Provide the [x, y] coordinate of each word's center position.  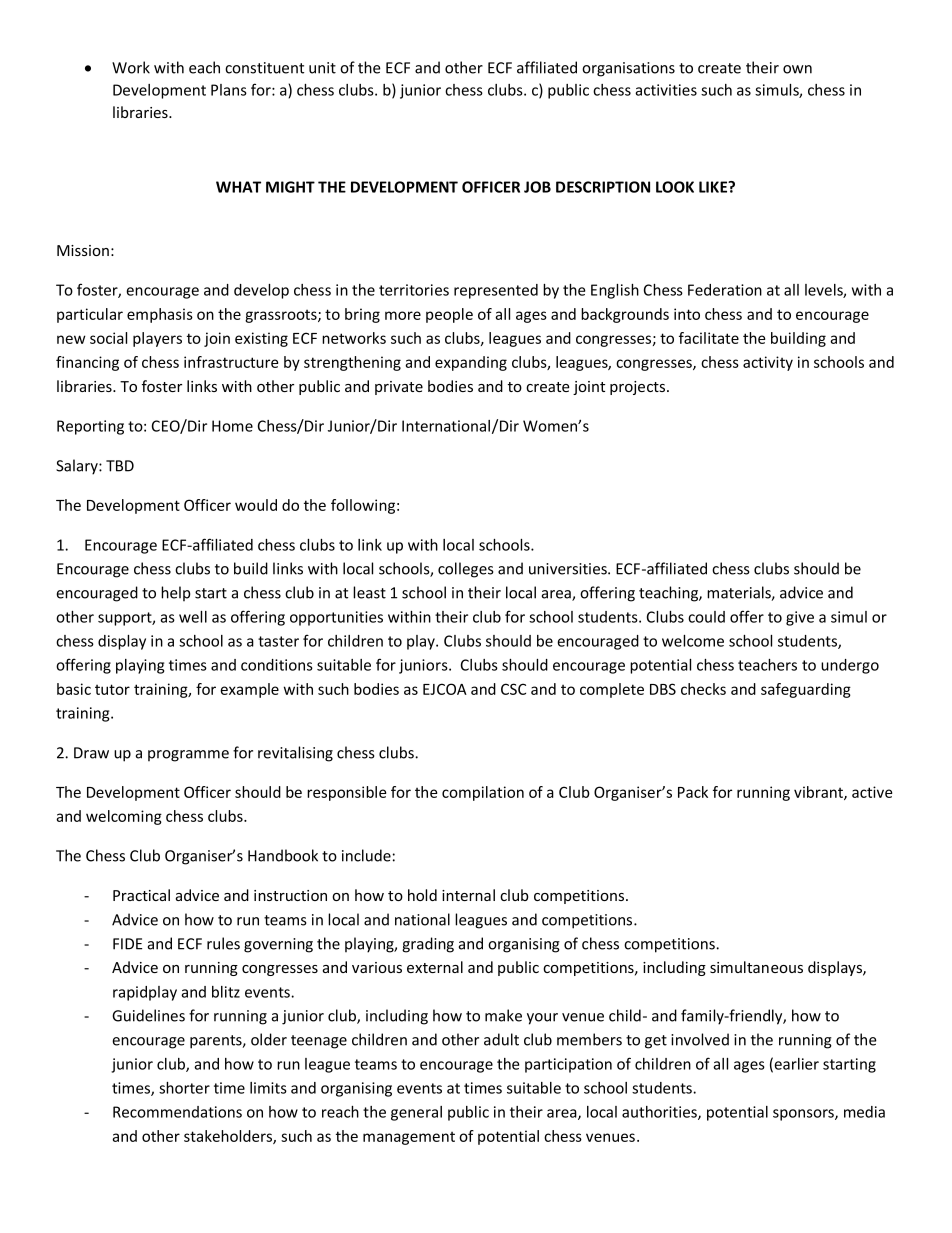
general [416, 1113]
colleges [466, 570]
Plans [229, 90]
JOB [537, 187]
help [176, 593]
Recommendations [177, 1112]
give [800, 618]
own [797, 69]
